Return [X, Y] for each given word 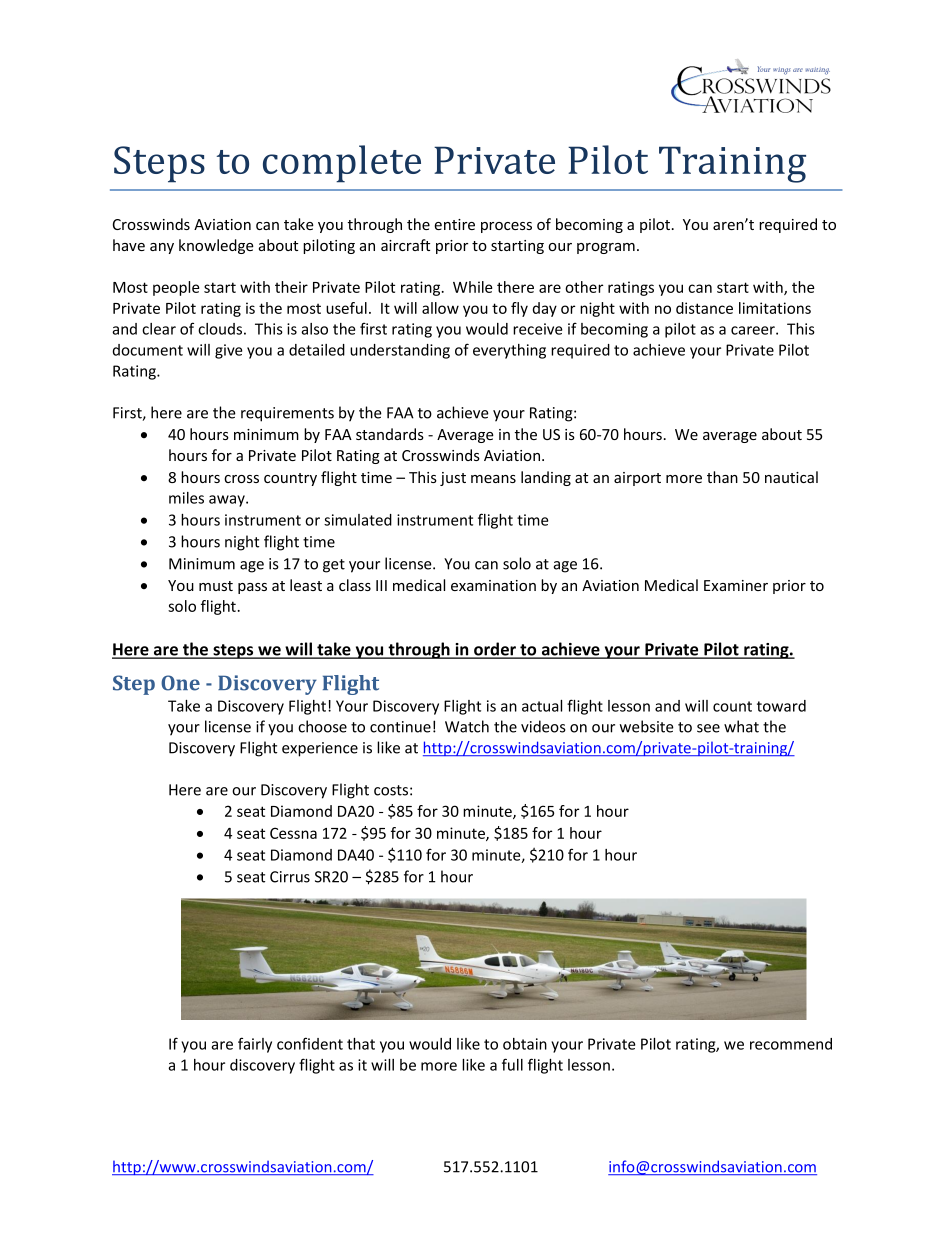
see [708, 728]
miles [186, 498]
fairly [255, 1045]
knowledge [216, 246]
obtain [525, 1044]
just [453, 479]
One [180, 683]
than [722, 477]
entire [454, 224]
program [606, 248]
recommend [791, 1044]
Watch [467, 726]
